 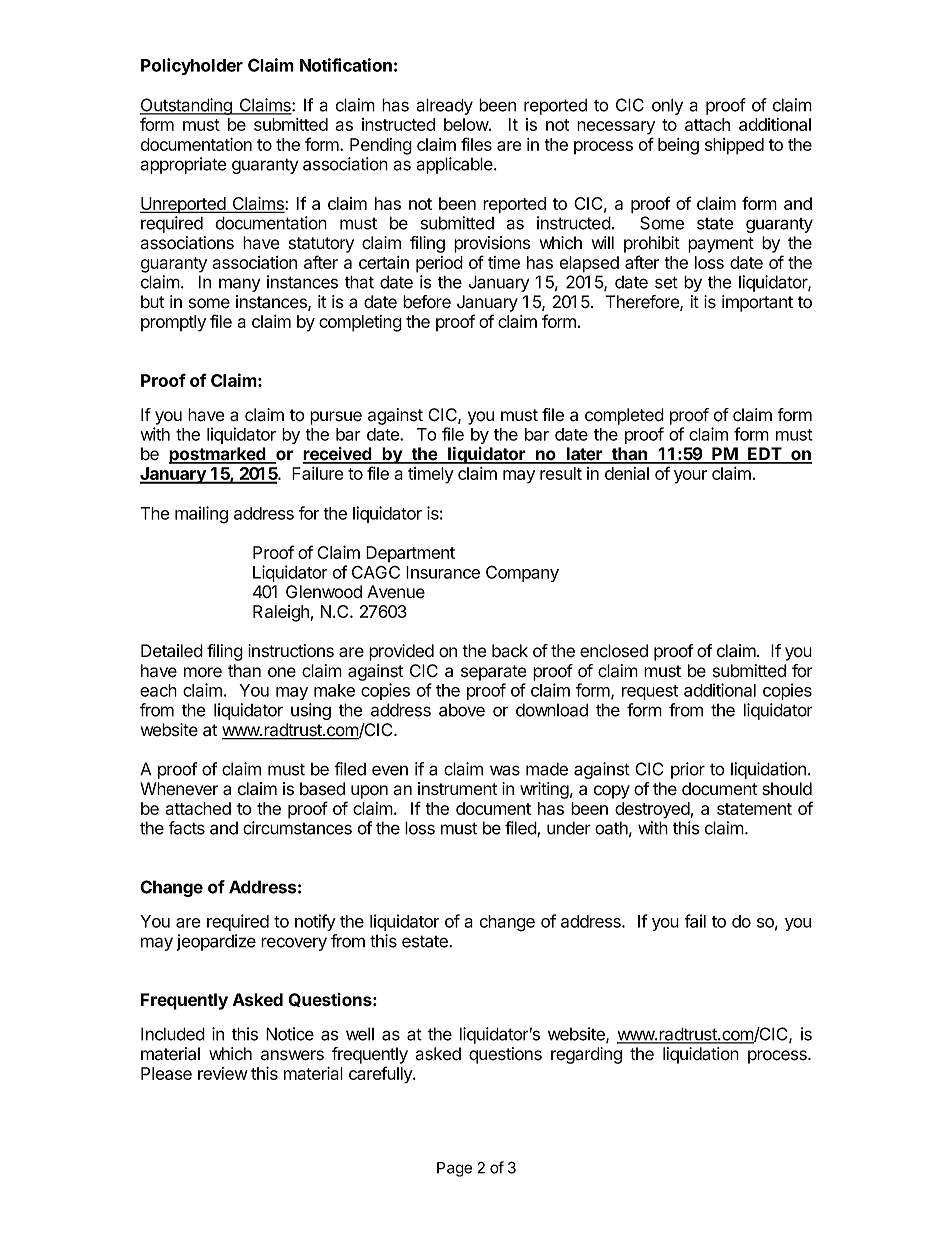 I want to click on Raleigh, so click(x=281, y=613).
